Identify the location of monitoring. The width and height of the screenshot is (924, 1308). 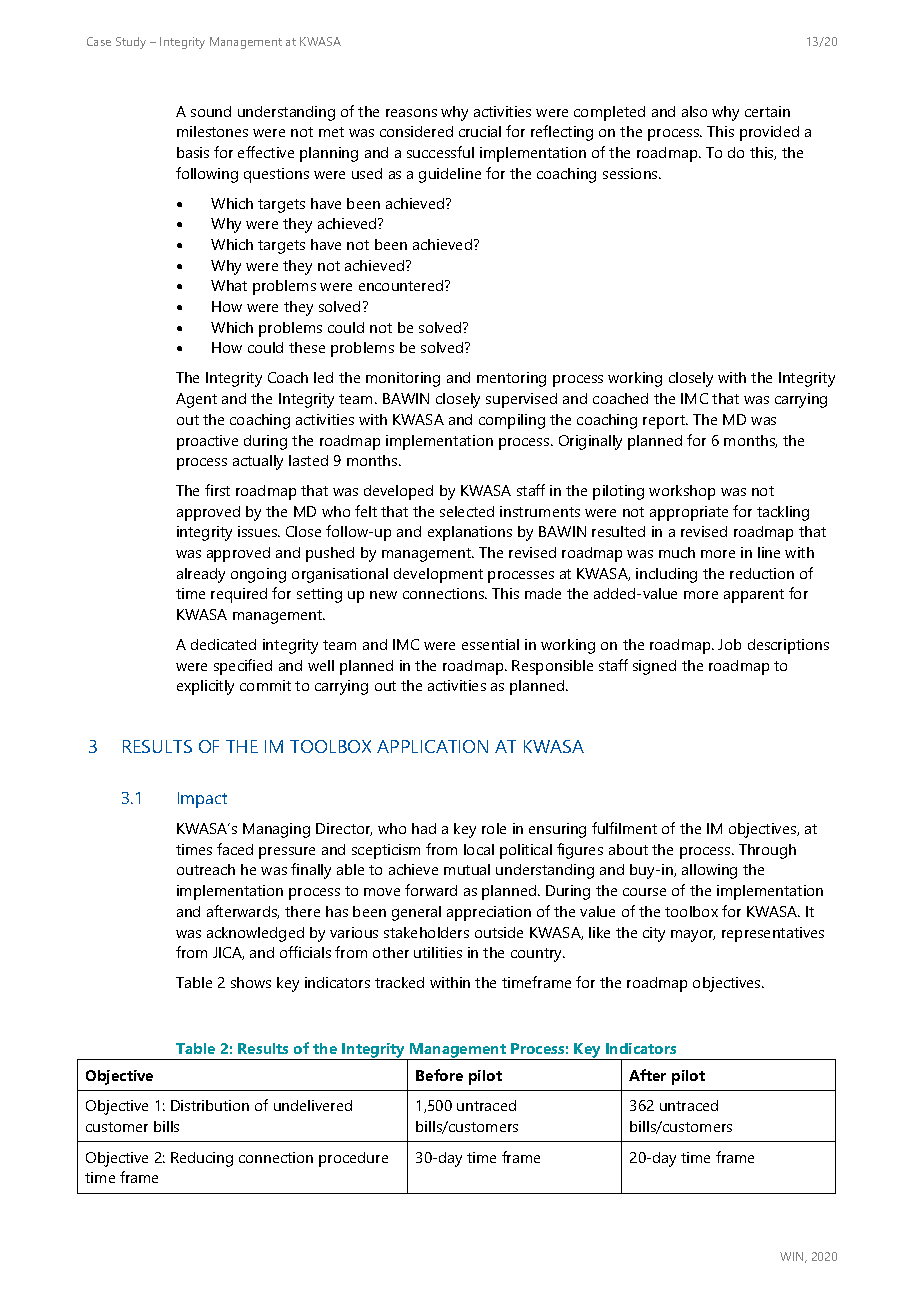
(403, 379).
